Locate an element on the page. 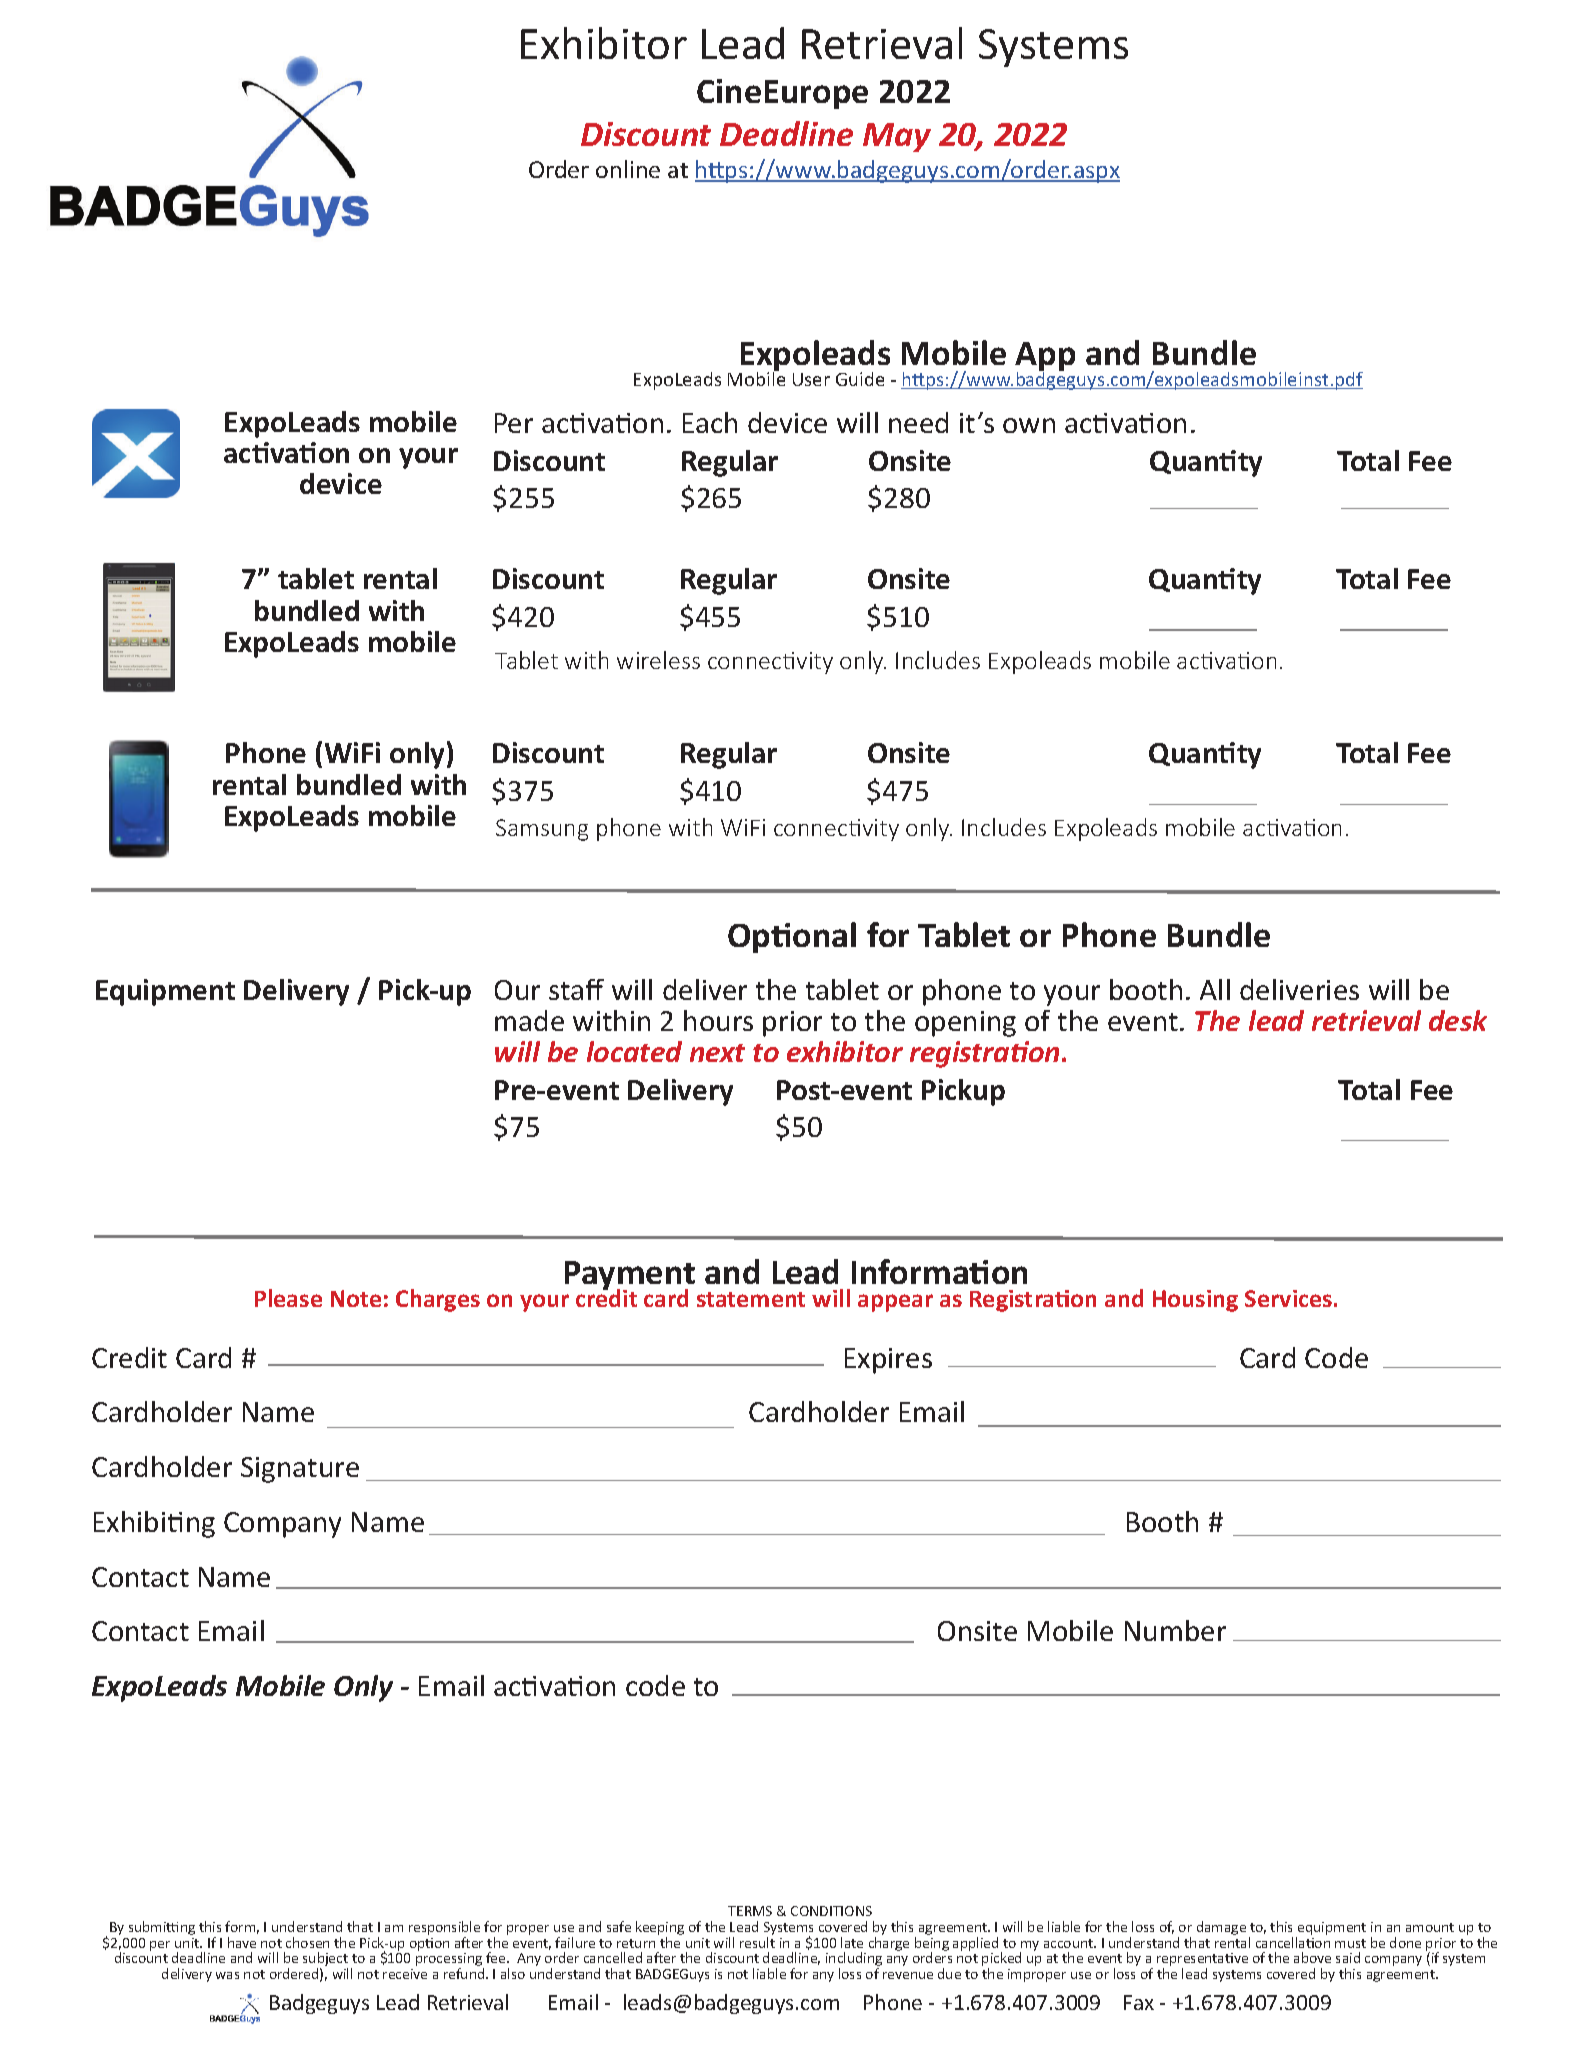  made is located at coordinates (529, 1020).
